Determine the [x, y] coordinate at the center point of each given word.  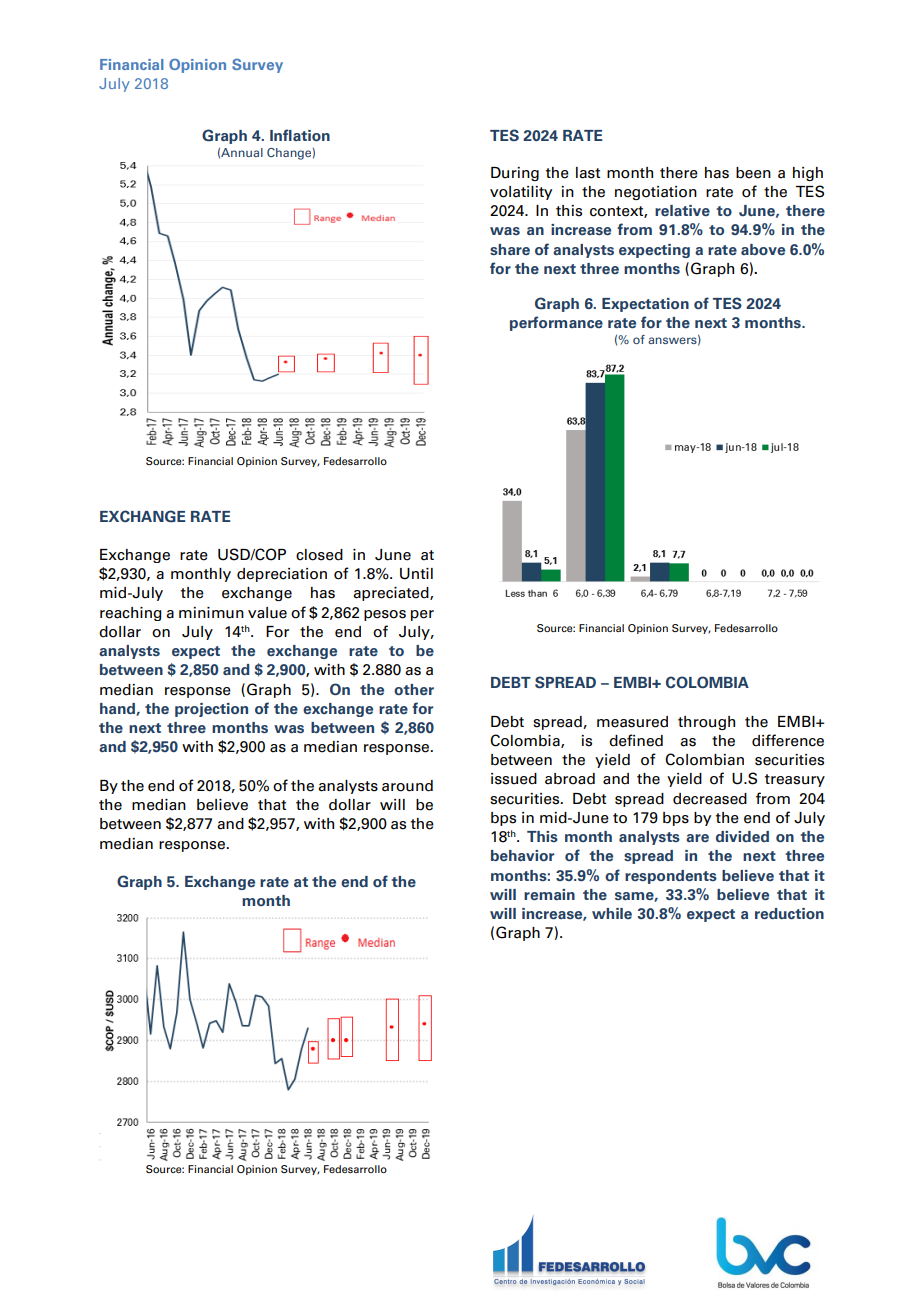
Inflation [300, 135]
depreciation [282, 575]
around [407, 786]
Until [416, 574]
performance [556, 323]
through [706, 723]
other [414, 689]
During [515, 174]
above [763, 249]
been [753, 173]
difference [788, 740]
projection [211, 710]
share [510, 249]
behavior [522, 855]
